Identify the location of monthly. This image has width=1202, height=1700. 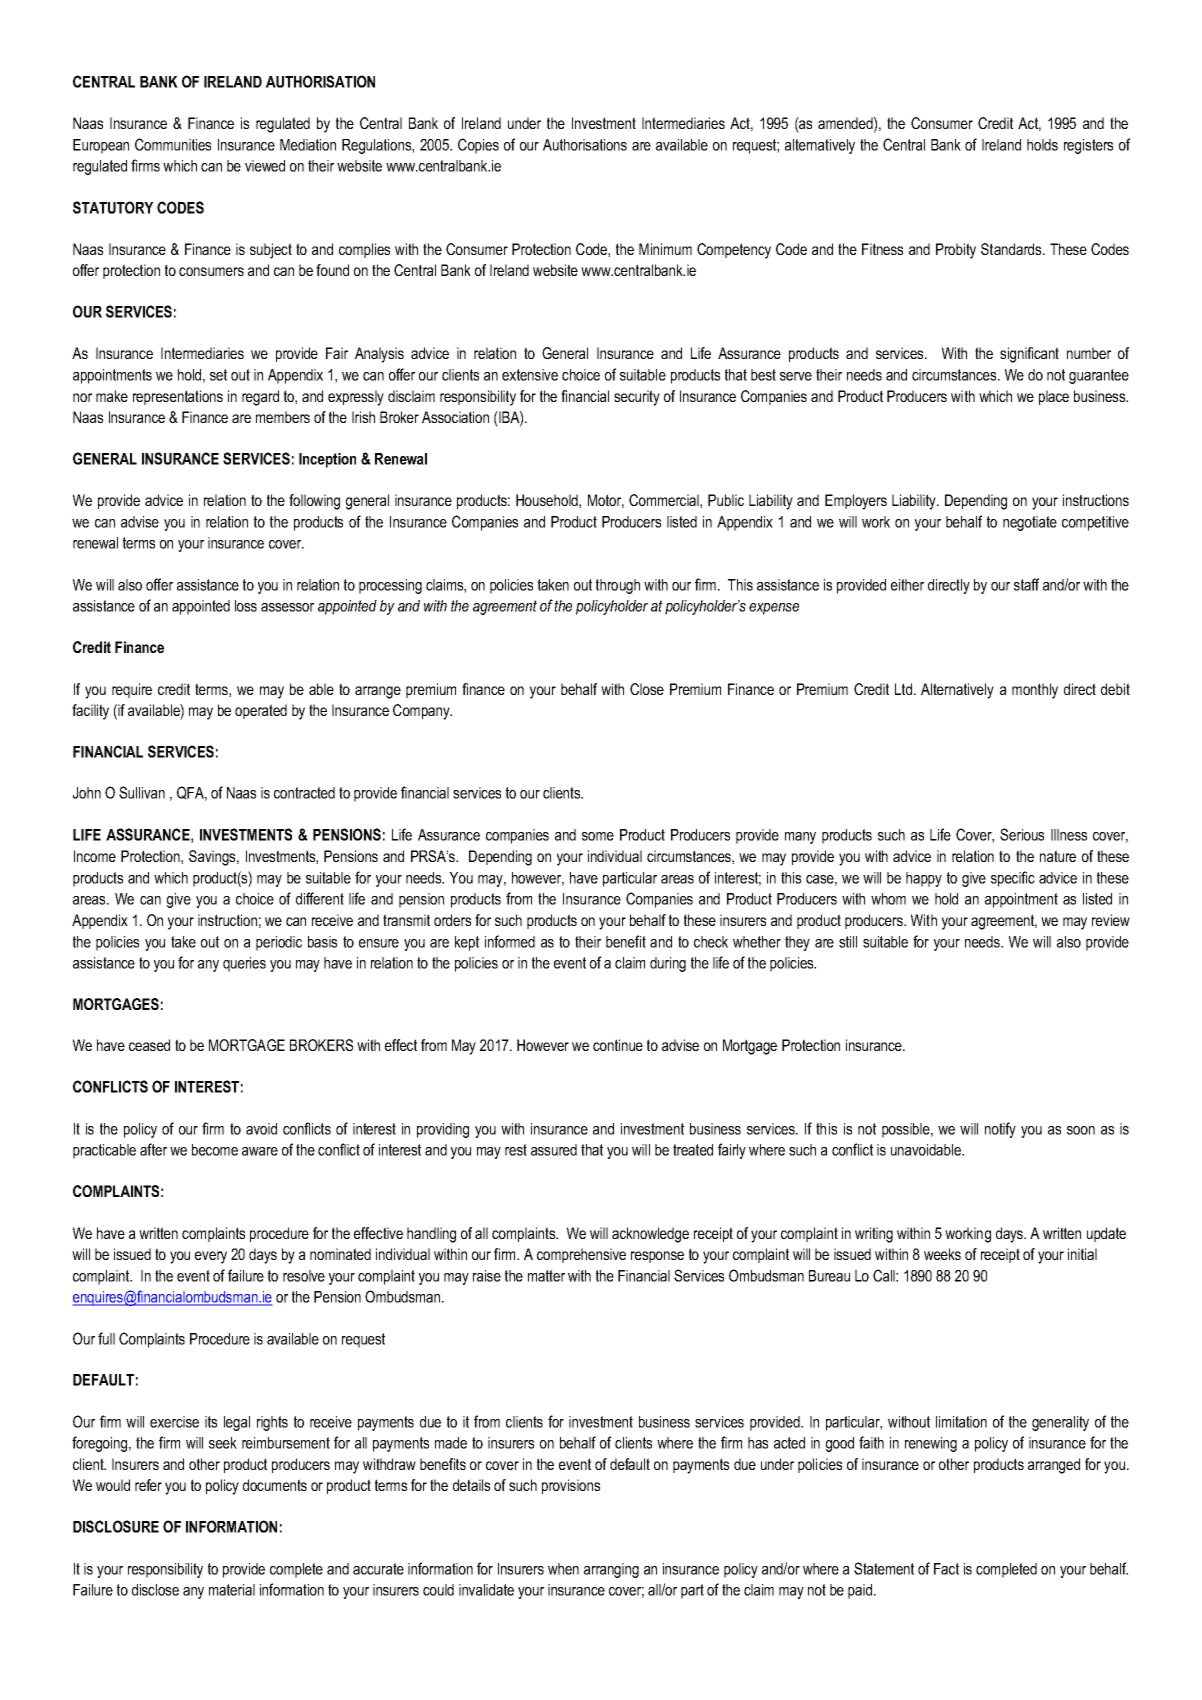
(1035, 691).
